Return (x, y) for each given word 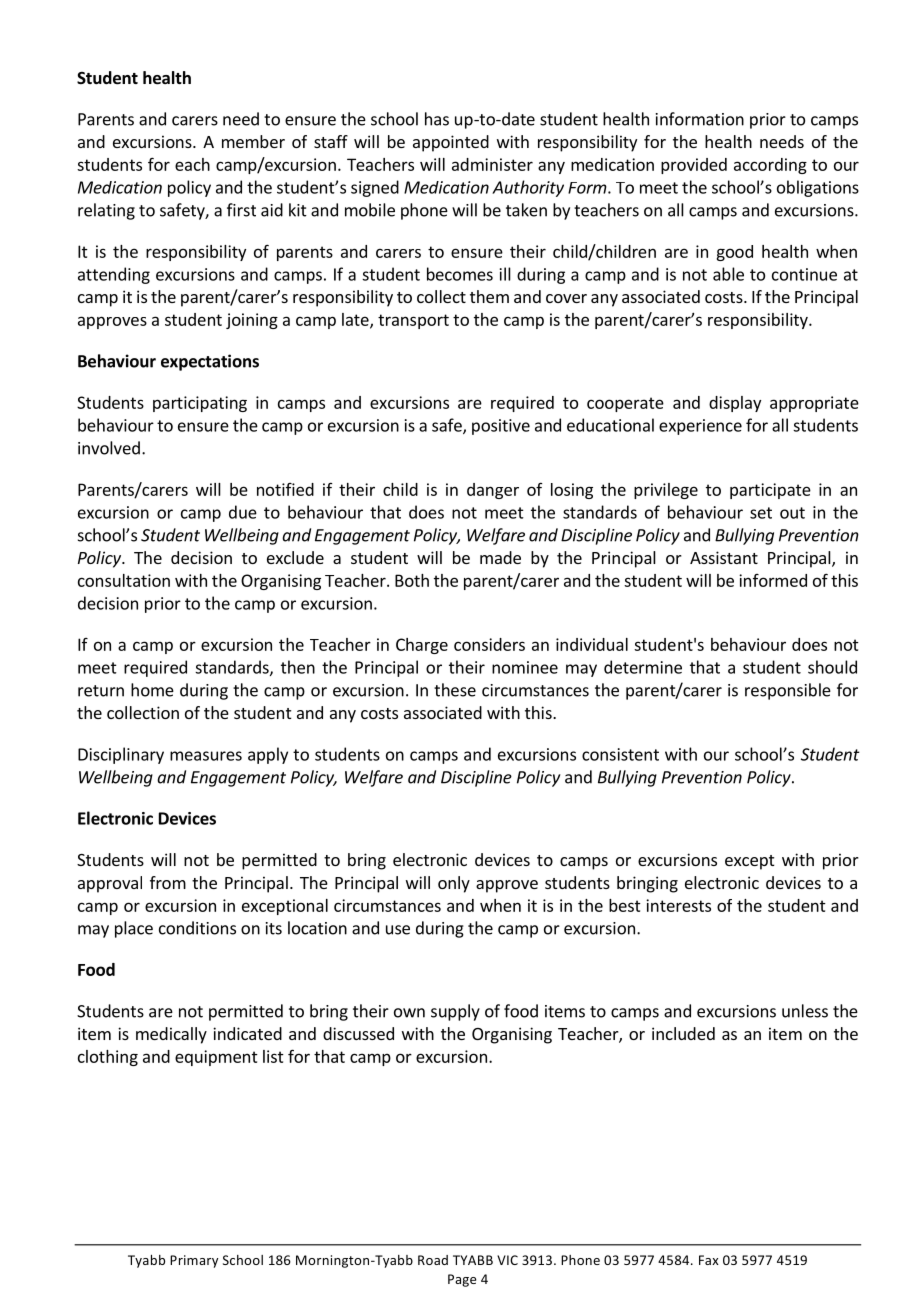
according (770, 166)
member (253, 141)
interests (678, 905)
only (454, 884)
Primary (194, 1261)
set (761, 513)
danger (493, 491)
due (243, 512)
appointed (451, 143)
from (168, 882)
